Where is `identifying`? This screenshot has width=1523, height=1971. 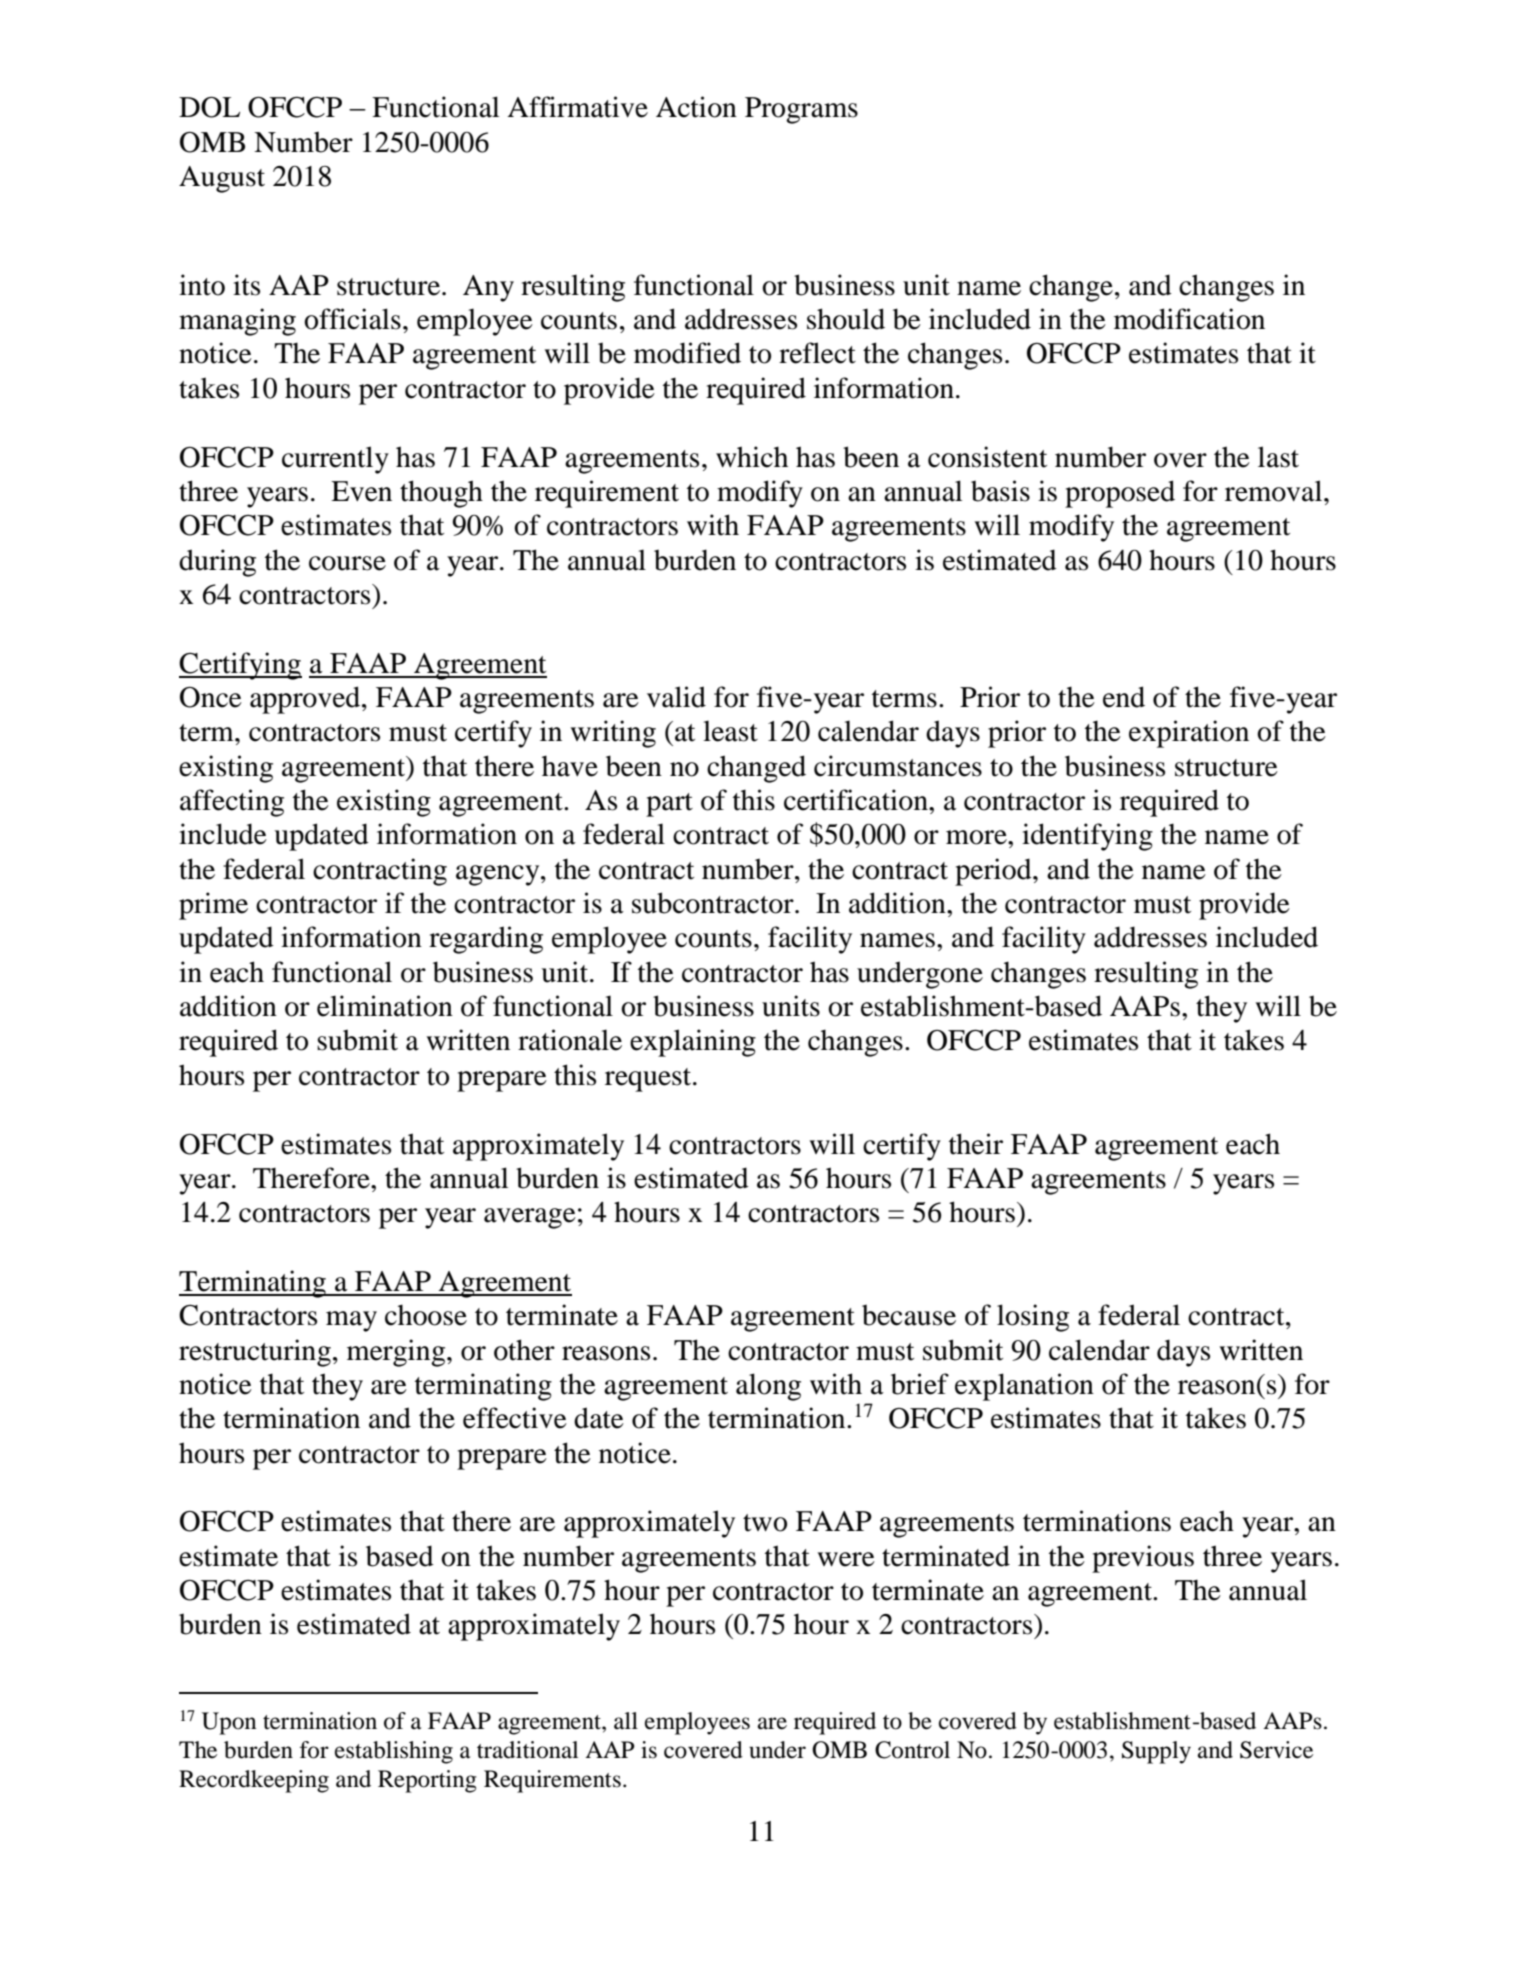 identifying is located at coordinates (1087, 837).
